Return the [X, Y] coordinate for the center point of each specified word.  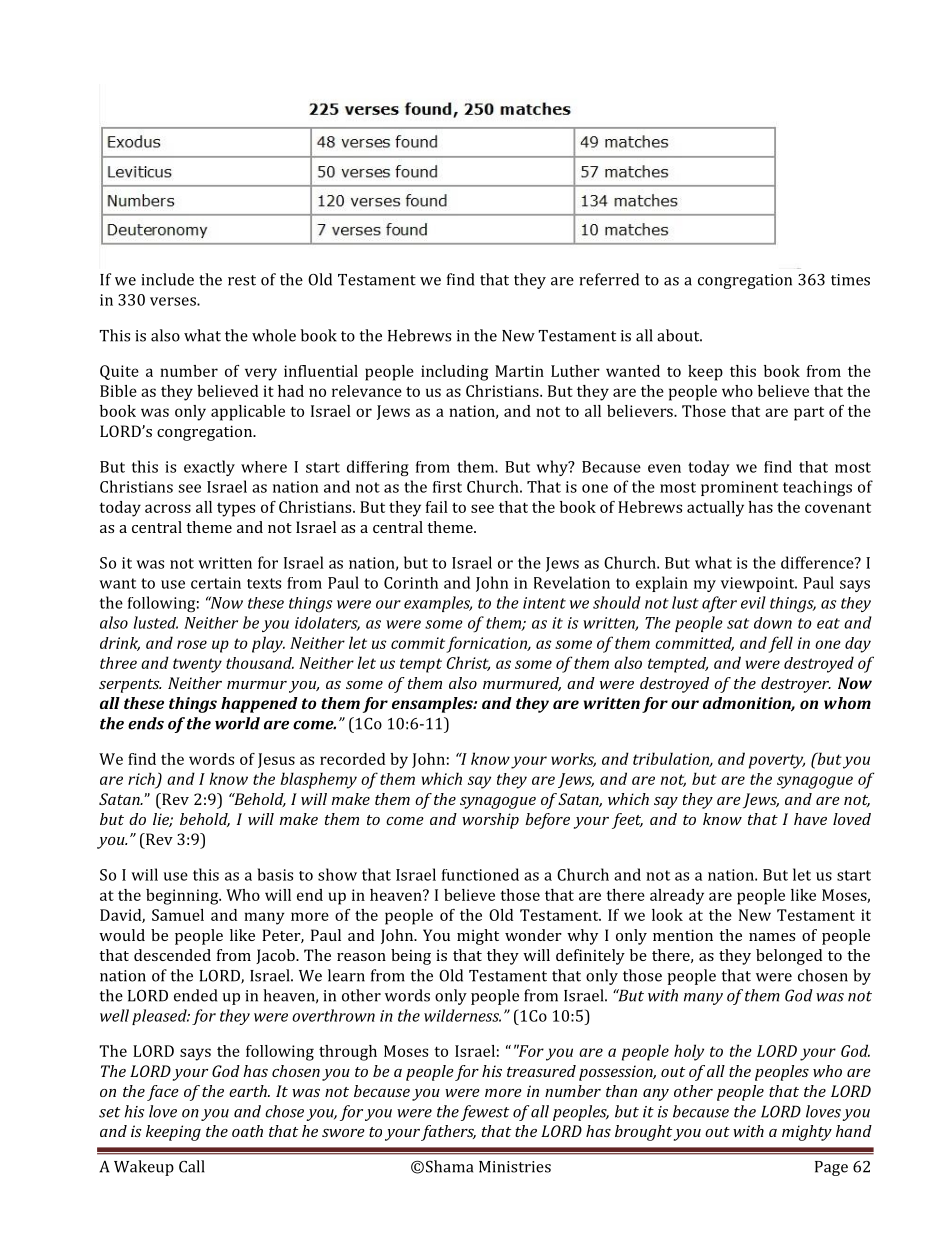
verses [174, 301]
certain [216, 583]
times [850, 280]
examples [438, 604]
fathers [448, 1133]
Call [192, 1166]
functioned [480, 874]
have [810, 819]
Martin [519, 371]
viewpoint [759, 584]
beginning [183, 897]
